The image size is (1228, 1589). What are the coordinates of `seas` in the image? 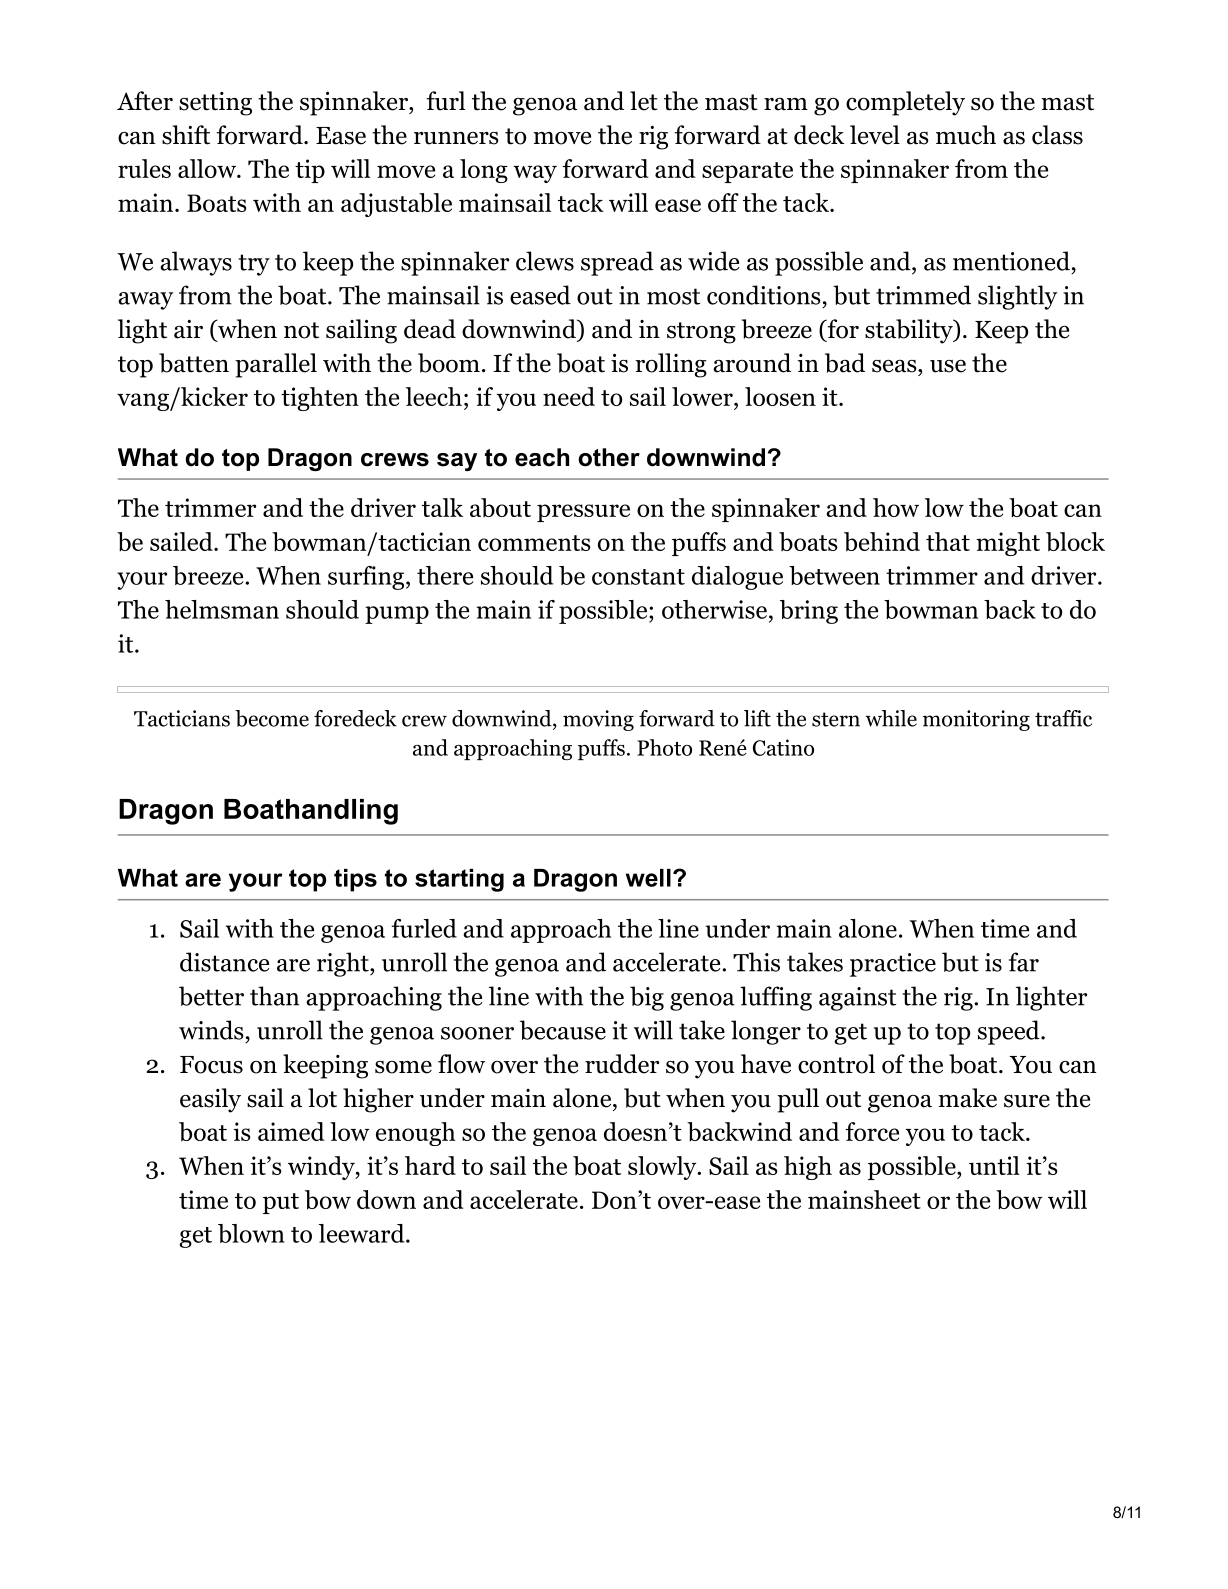 It's located at (895, 366).
